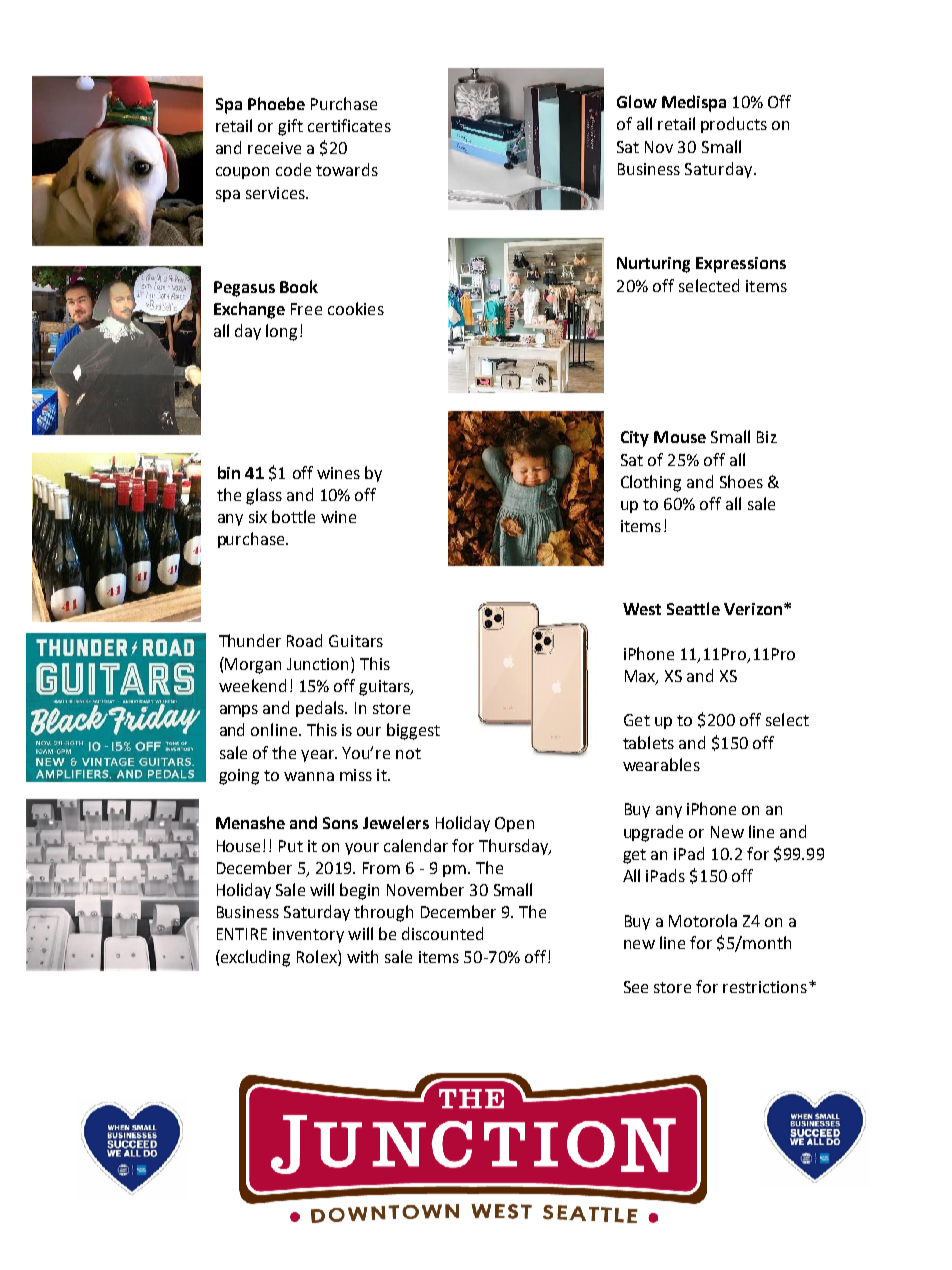 The image size is (952, 1270). What do you see at coordinates (703, 920) in the page?
I see `Motorola` at bounding box center [703, 920].
